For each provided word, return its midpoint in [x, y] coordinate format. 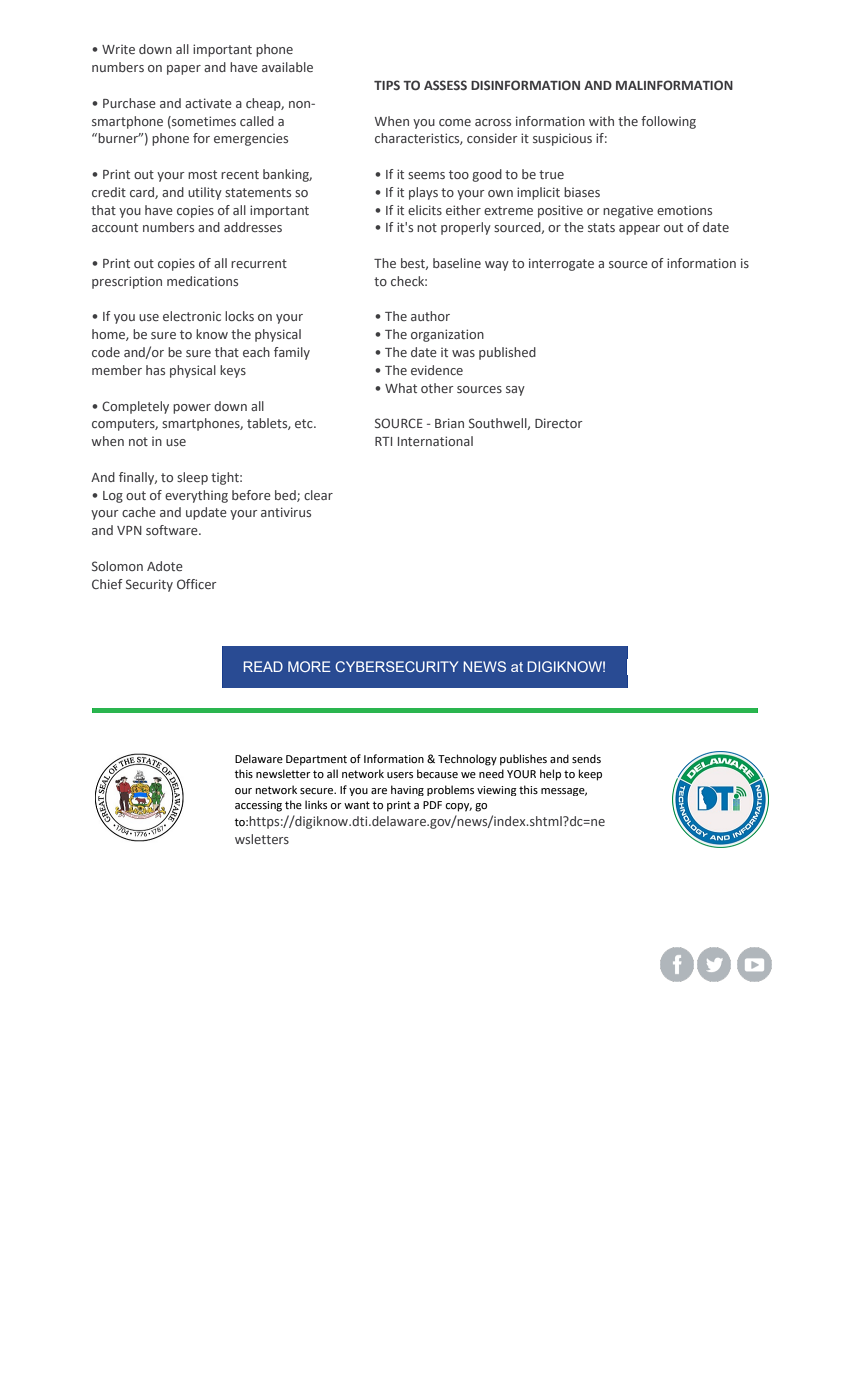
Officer [197, 584]
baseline [457, 263]
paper [184, 70]
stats [601, 227]
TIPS [387, 85]
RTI [383, 441]
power [192, 409]
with [601, 121]
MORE [309, 666]
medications [202, 281]
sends [586, 759]
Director [559, 423]
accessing [258, 806]
